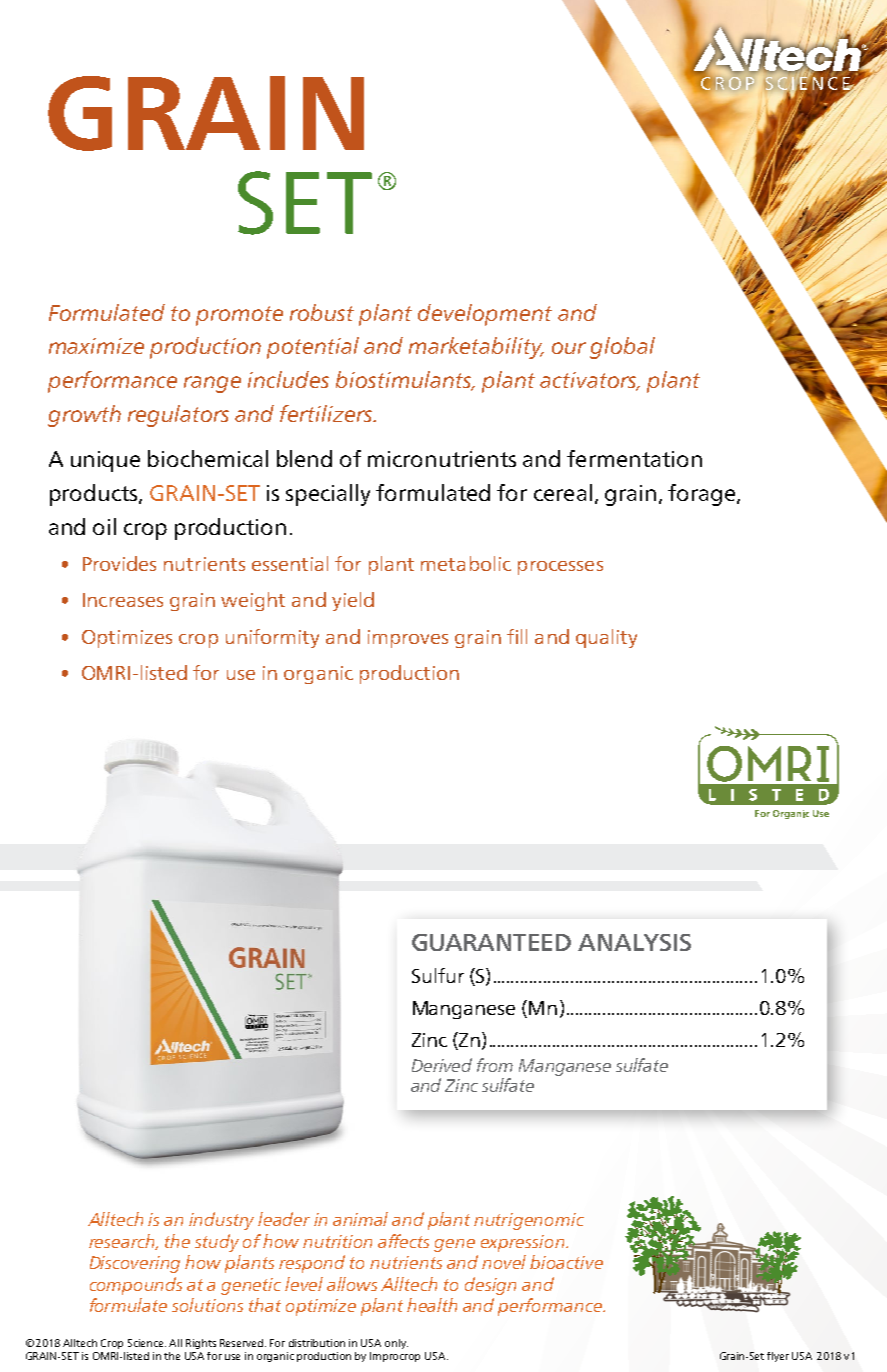 This document has width=887, height=1372. What do you see at coordinates (634, 942) in the document?
I see `ANALYSIS` at bounding box center [634, 942].
